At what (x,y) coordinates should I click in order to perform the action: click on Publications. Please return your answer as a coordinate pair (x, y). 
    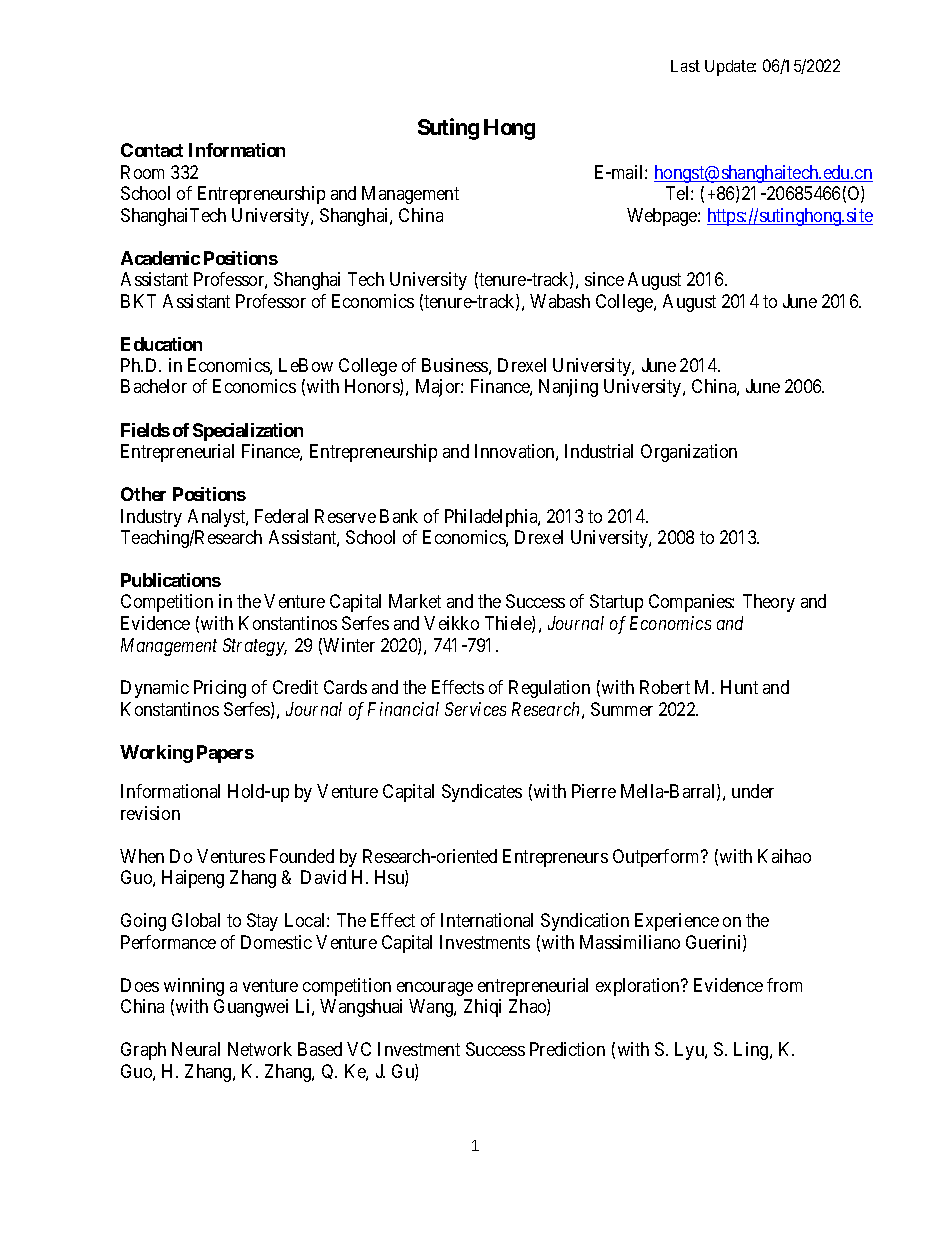
    Looking at the image, I should click on (171, 580).
